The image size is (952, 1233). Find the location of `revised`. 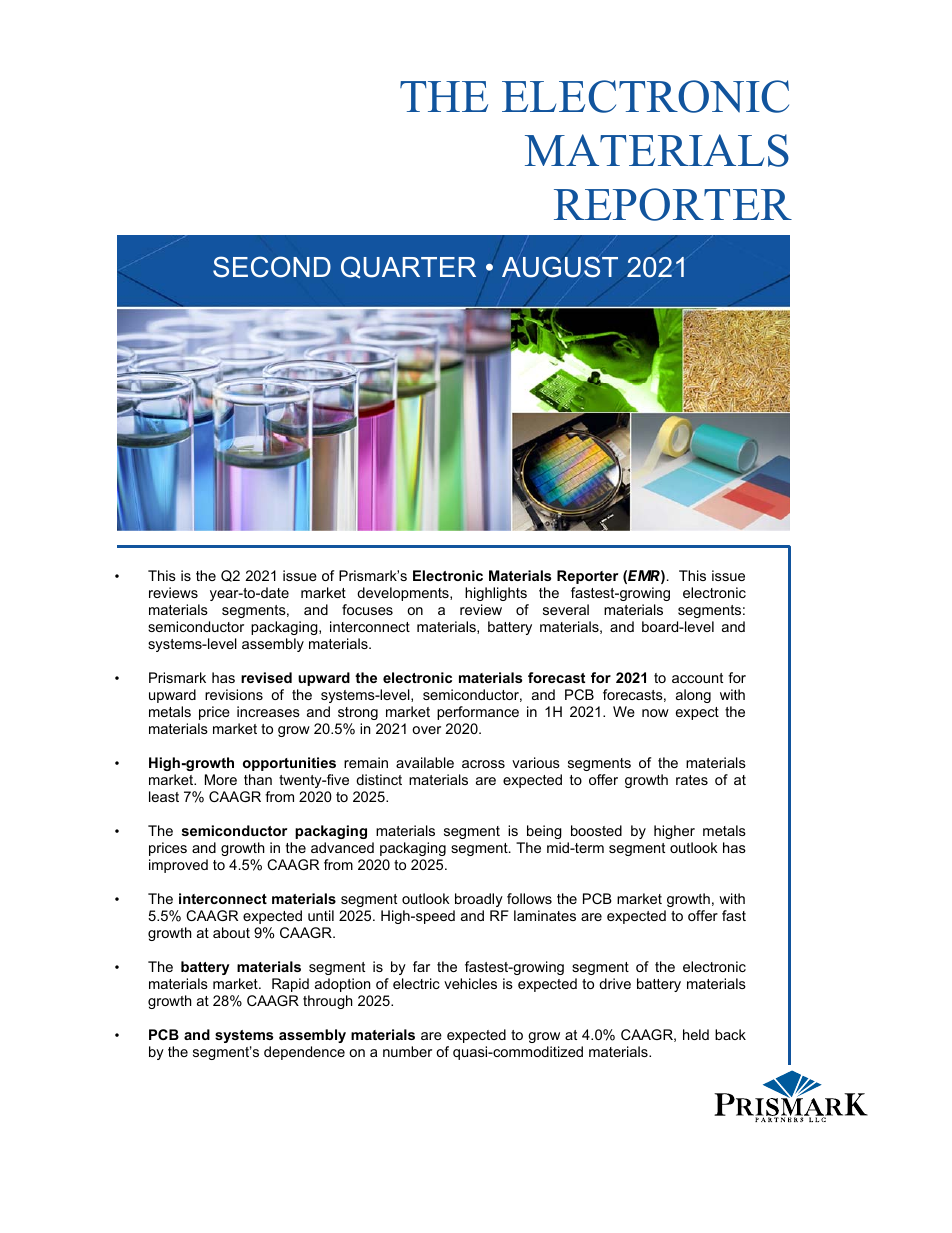

revised is located at coordinates (266, 677).
